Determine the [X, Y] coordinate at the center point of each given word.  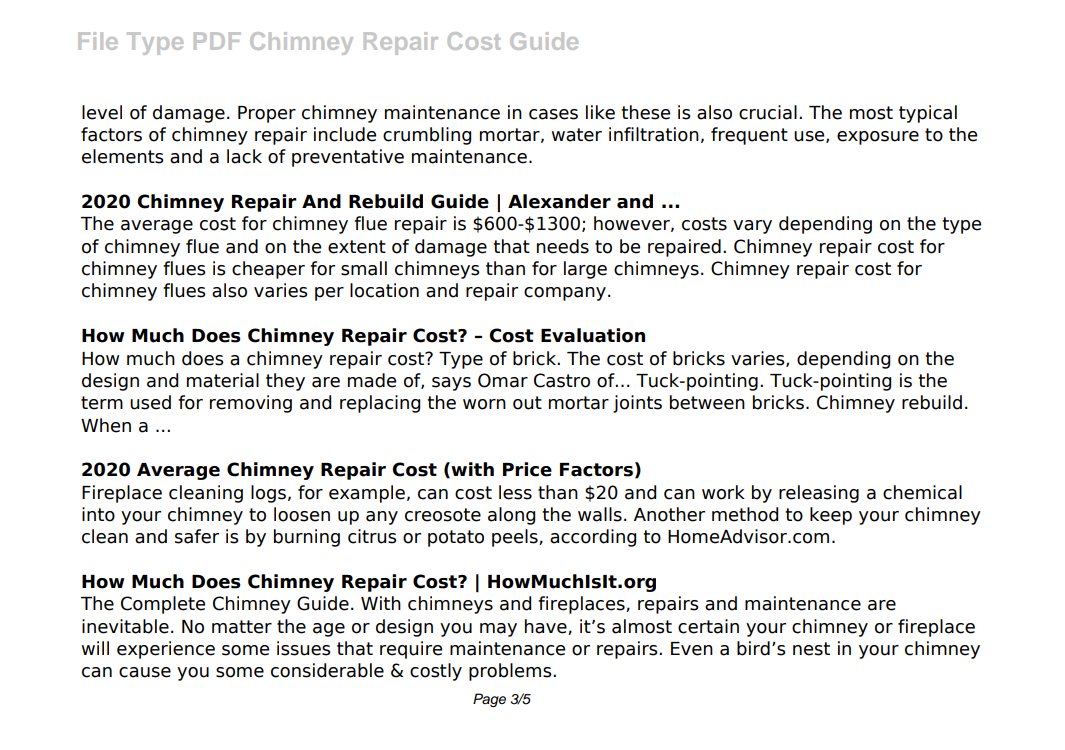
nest [811, 649]
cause [145, 672]
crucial [768, 112]
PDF [217, 41]
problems [511, 672]
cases [553, 114]
